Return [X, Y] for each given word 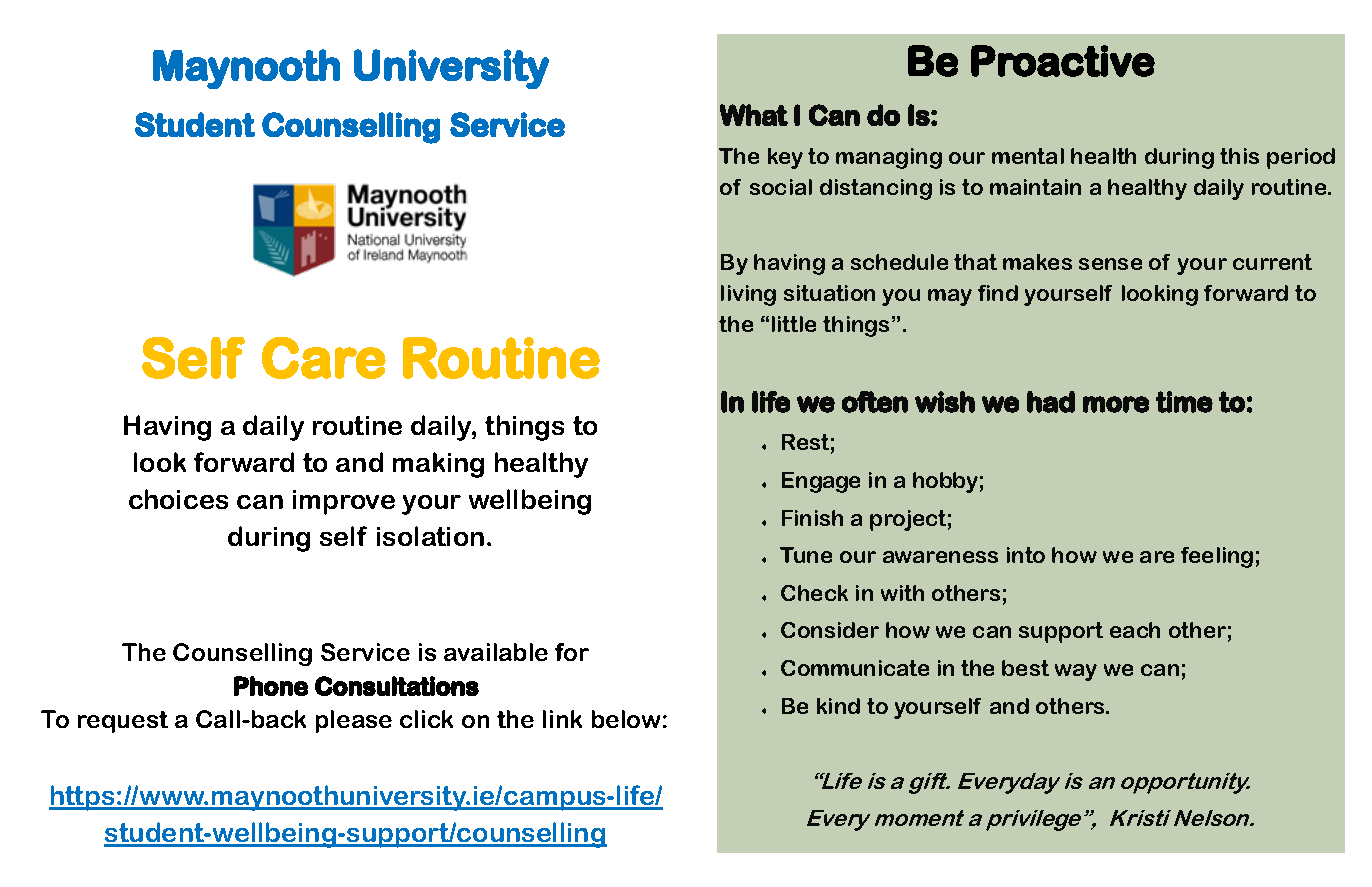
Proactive [1063, 61]
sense [1110, 264]
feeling [1217, 557]
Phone [271, 686]
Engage [821, 482]
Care [324, 358]
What [754, 115]
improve [344, 502]
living [748, 295]
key [785, 158]
